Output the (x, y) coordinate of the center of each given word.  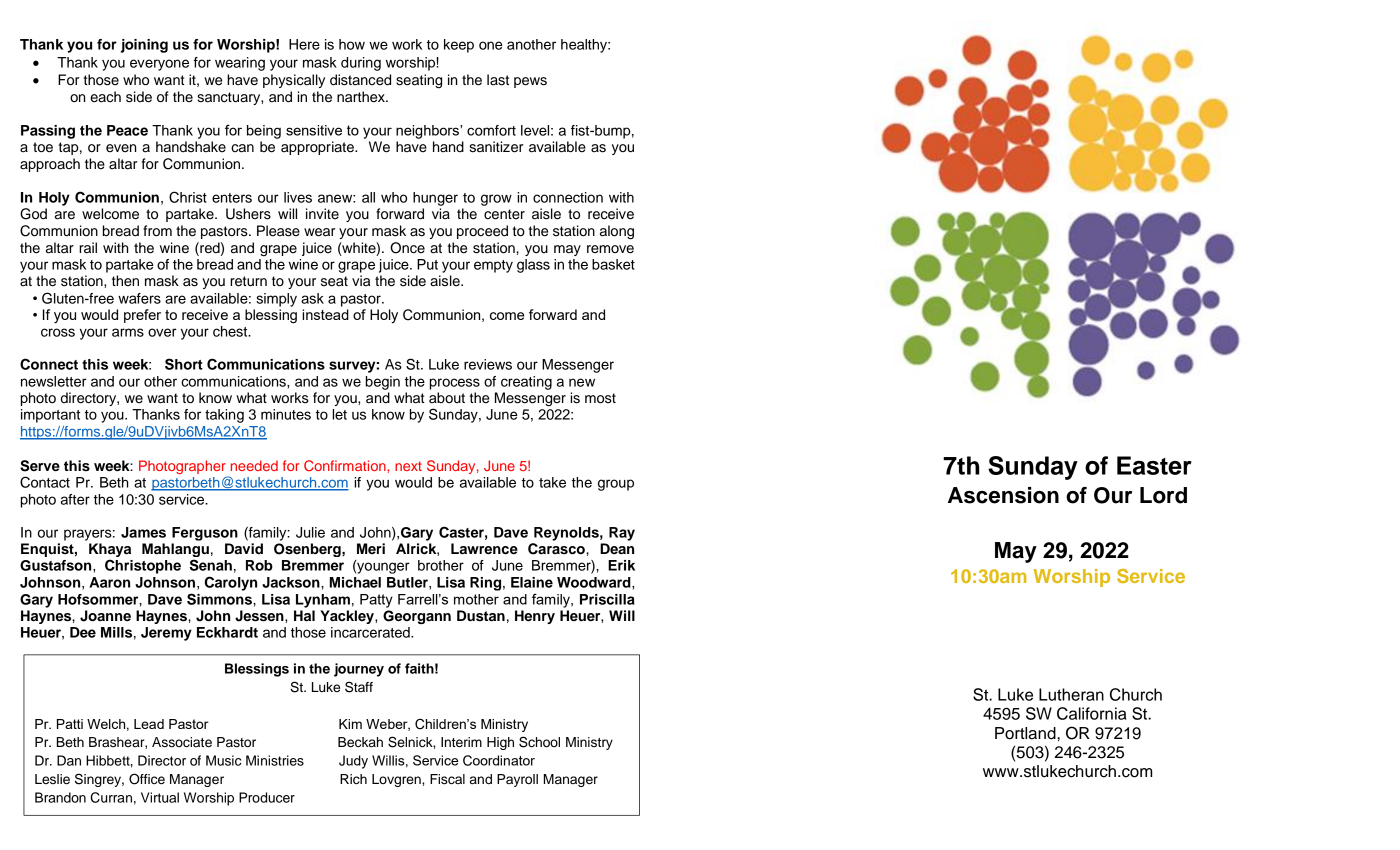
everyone (159, 65)
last (498, 80)
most (600, 398)
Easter (1154, 465)
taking (224, 416)
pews (530, 82)
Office (147, 779)
